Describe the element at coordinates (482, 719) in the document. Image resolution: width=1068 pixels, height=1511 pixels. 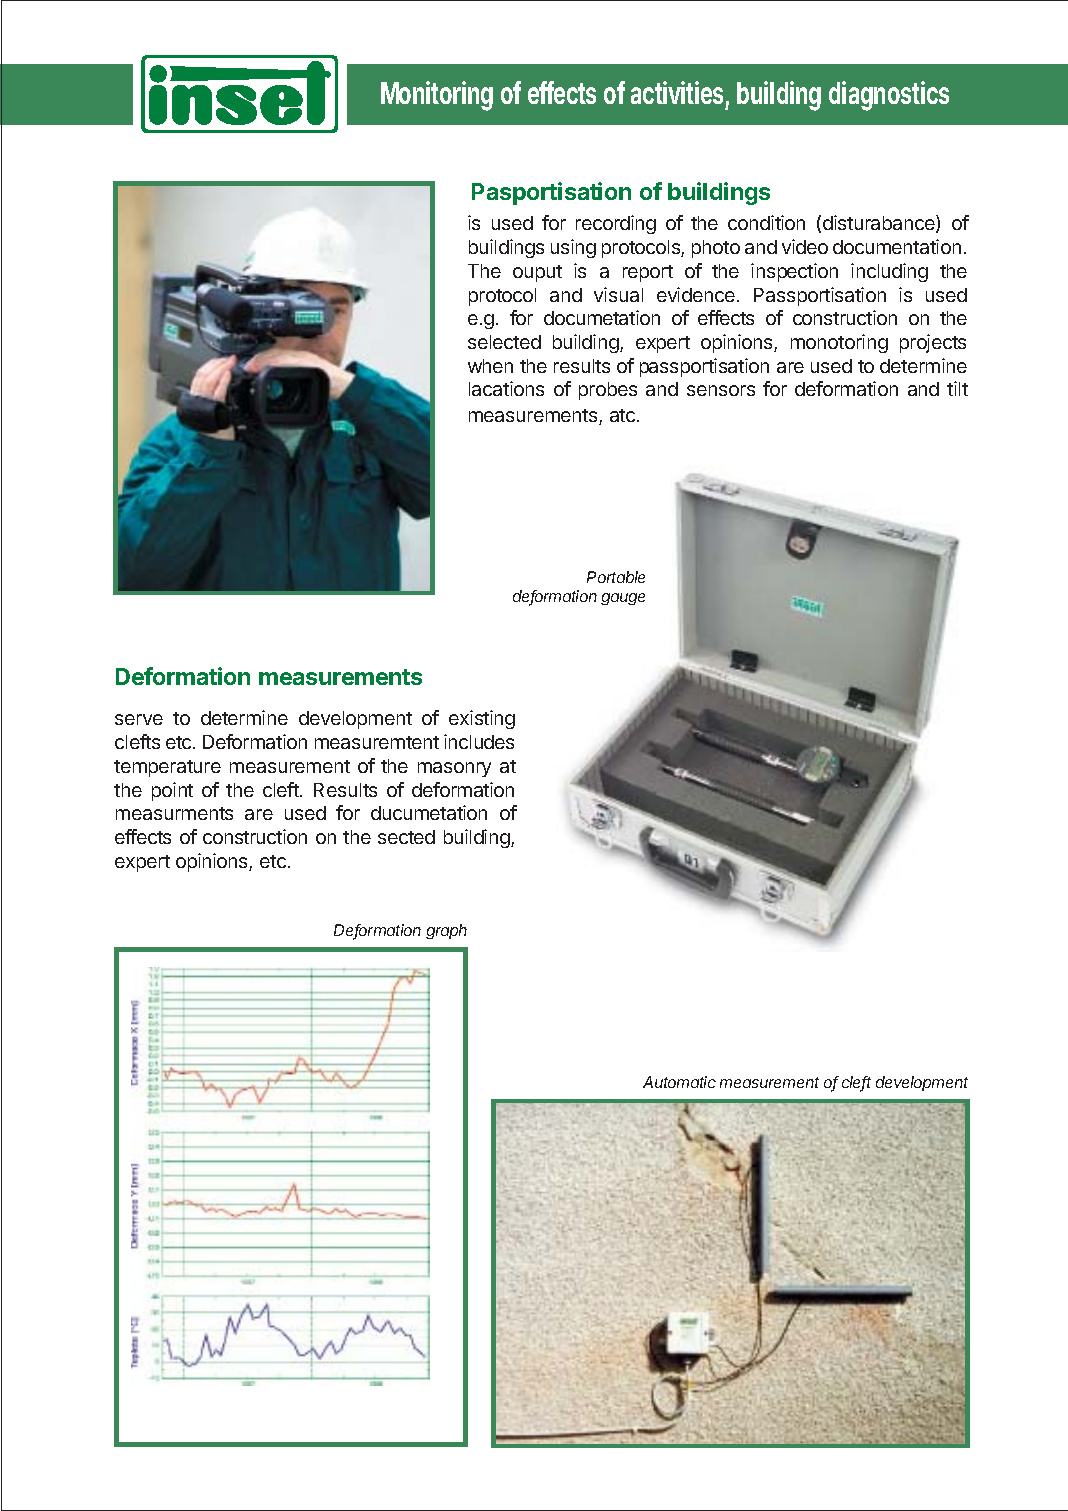
I see `existing` at that location.
